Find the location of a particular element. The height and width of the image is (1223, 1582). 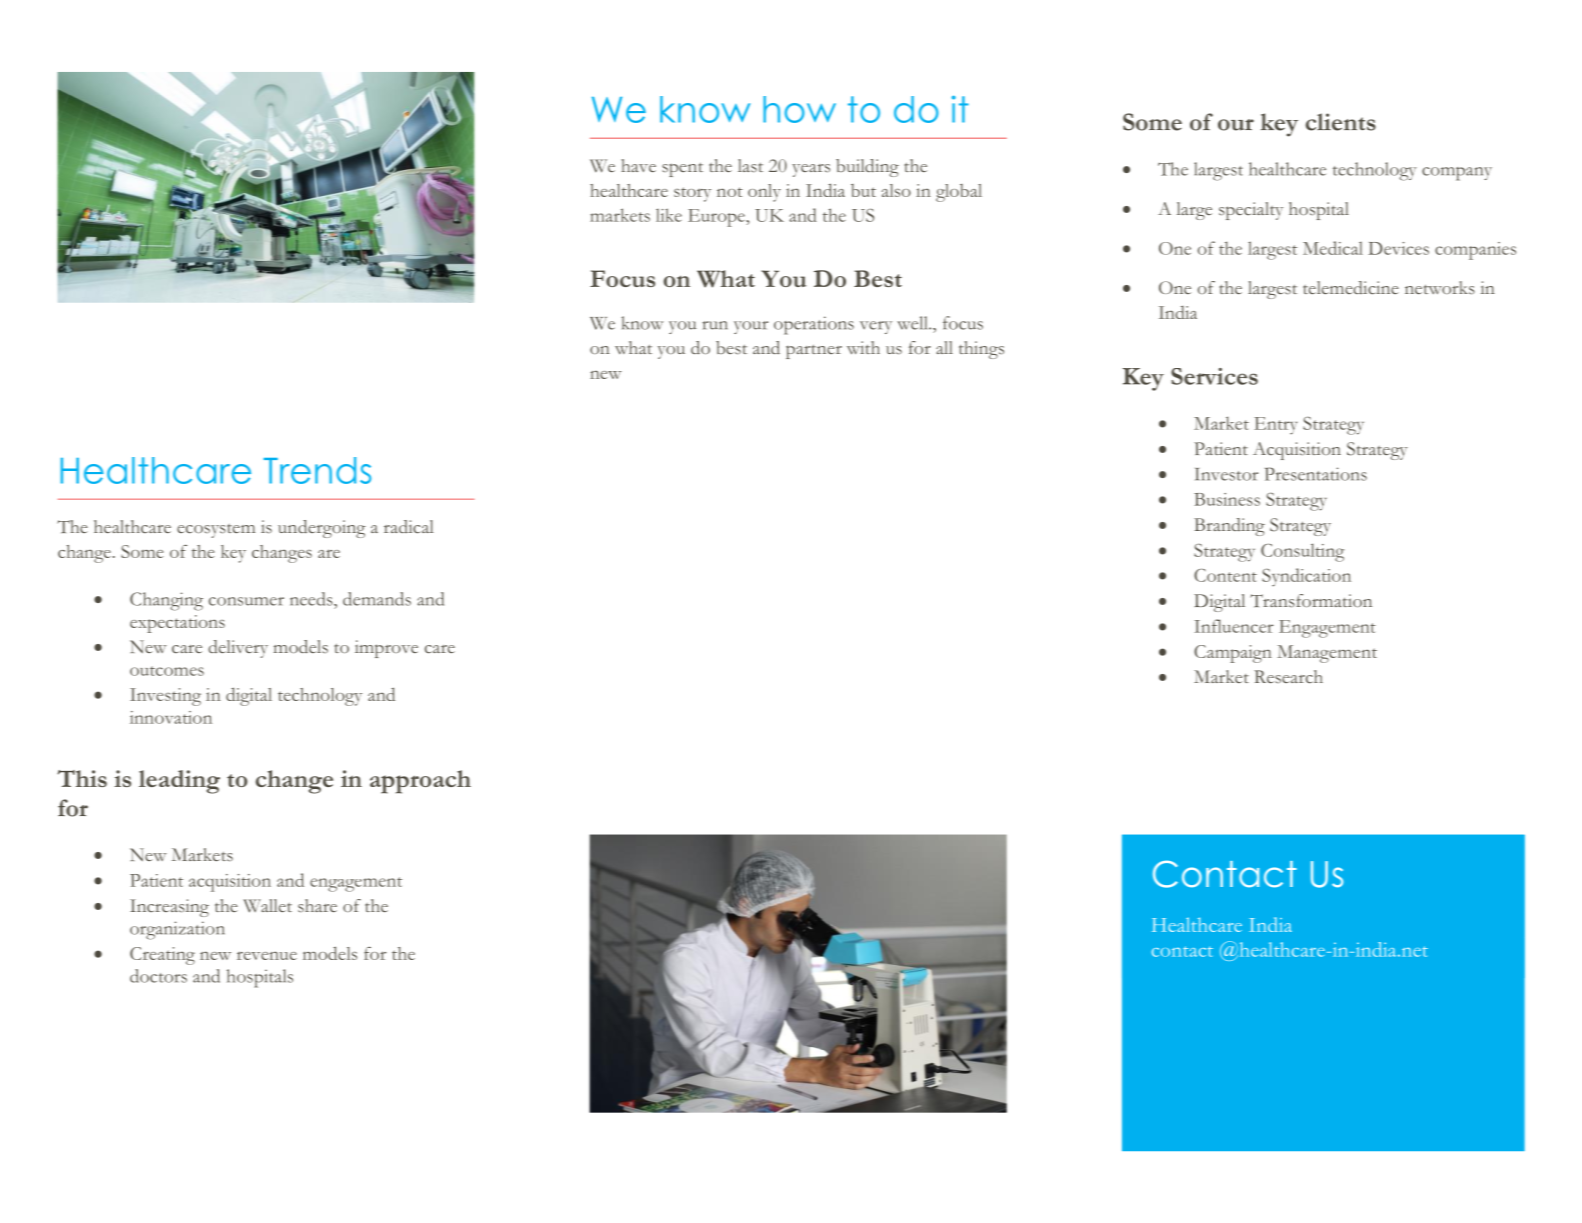

clients is located at coordinates (1341, 122).
